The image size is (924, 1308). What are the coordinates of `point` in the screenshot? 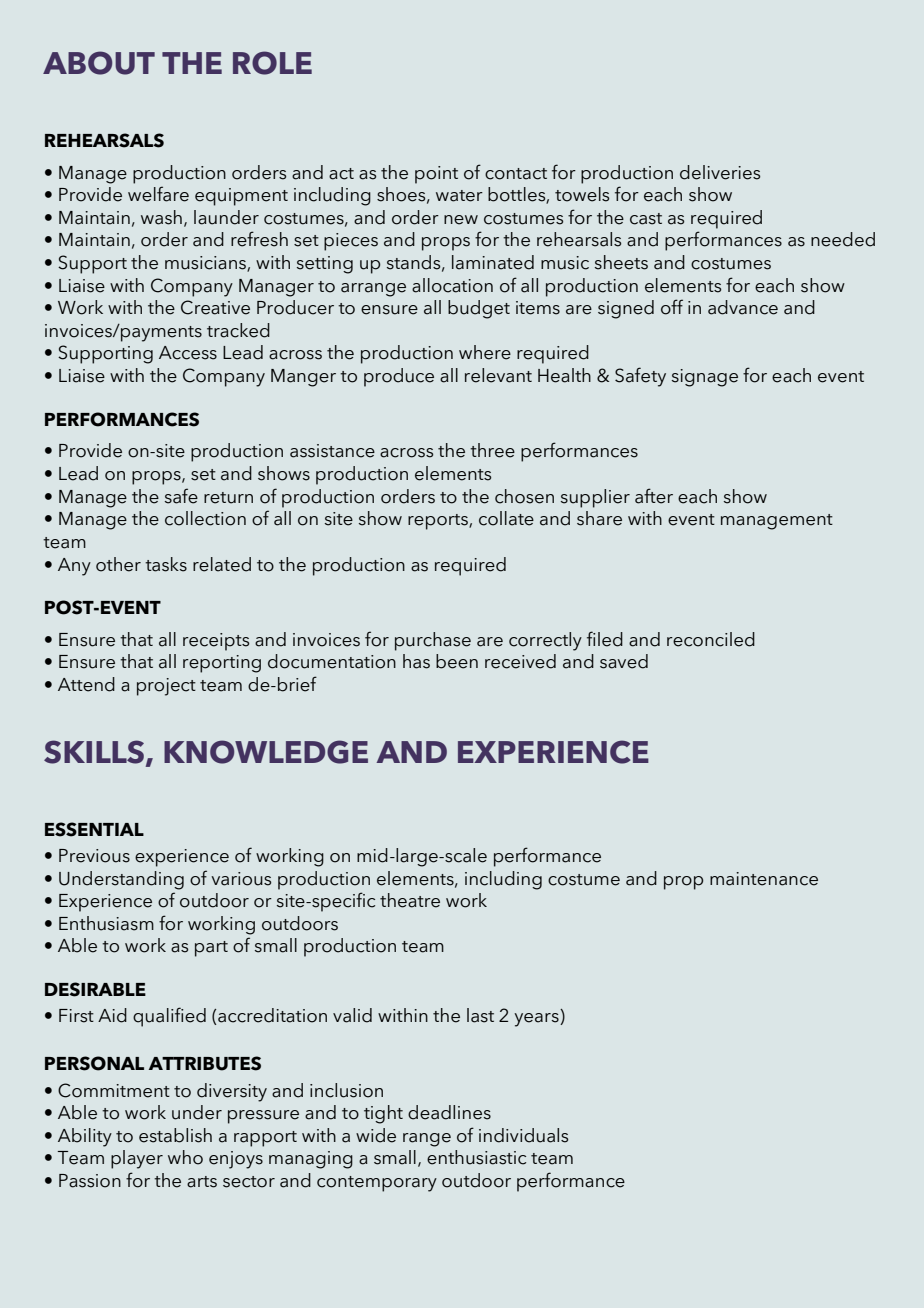 It's located at (436, 175).
